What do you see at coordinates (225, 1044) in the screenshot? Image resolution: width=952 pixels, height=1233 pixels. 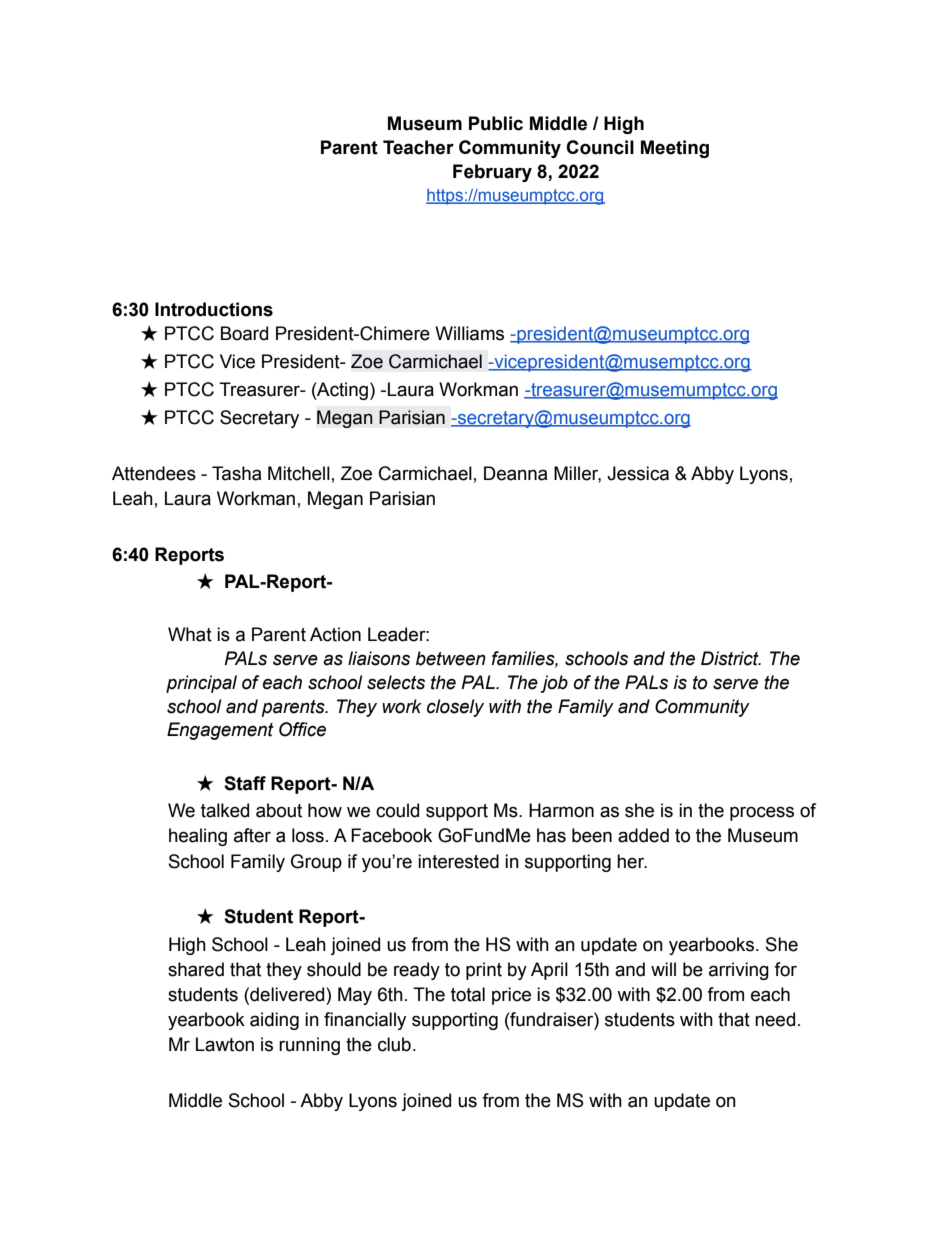 I see `Lawton` at bounding box center [225, 1044].
